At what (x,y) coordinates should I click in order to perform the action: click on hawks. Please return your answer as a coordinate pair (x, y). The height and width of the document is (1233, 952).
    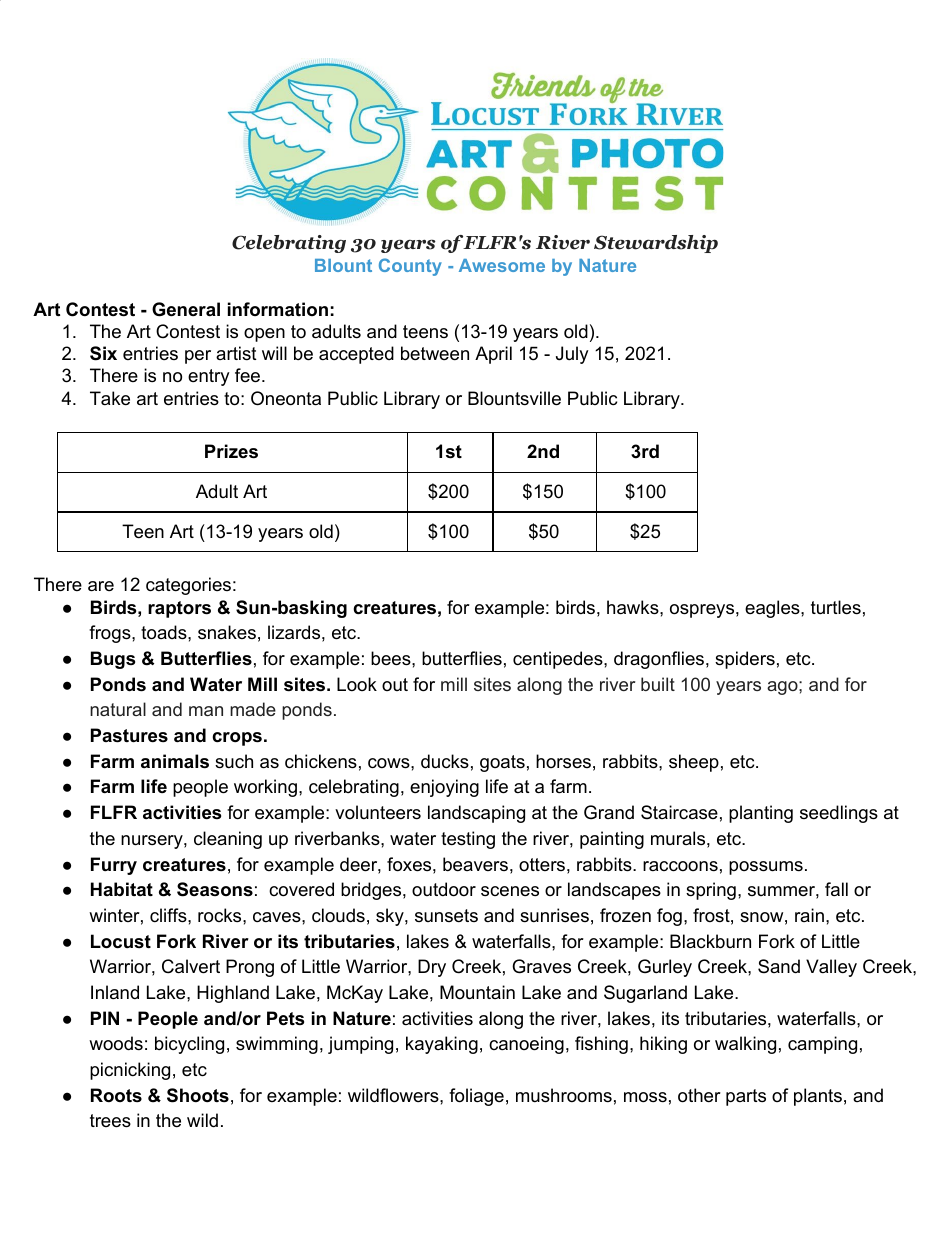
    Looking at the image, I should click on (634, 607).
